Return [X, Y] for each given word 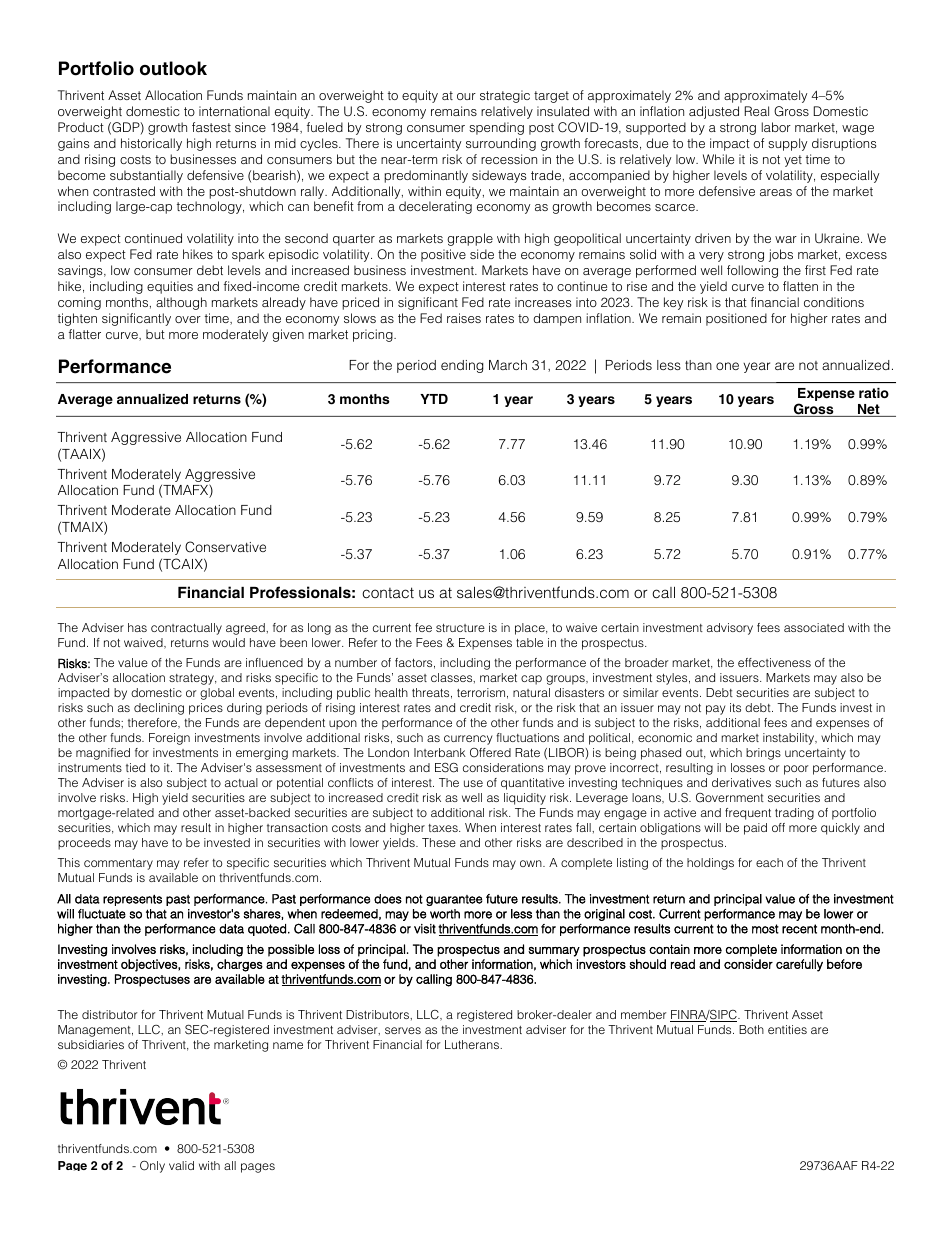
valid [181, 1165]
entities [787, 1029]
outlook [173, 68]
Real [757, 111]
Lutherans [473, 1044]
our [466, 96]
